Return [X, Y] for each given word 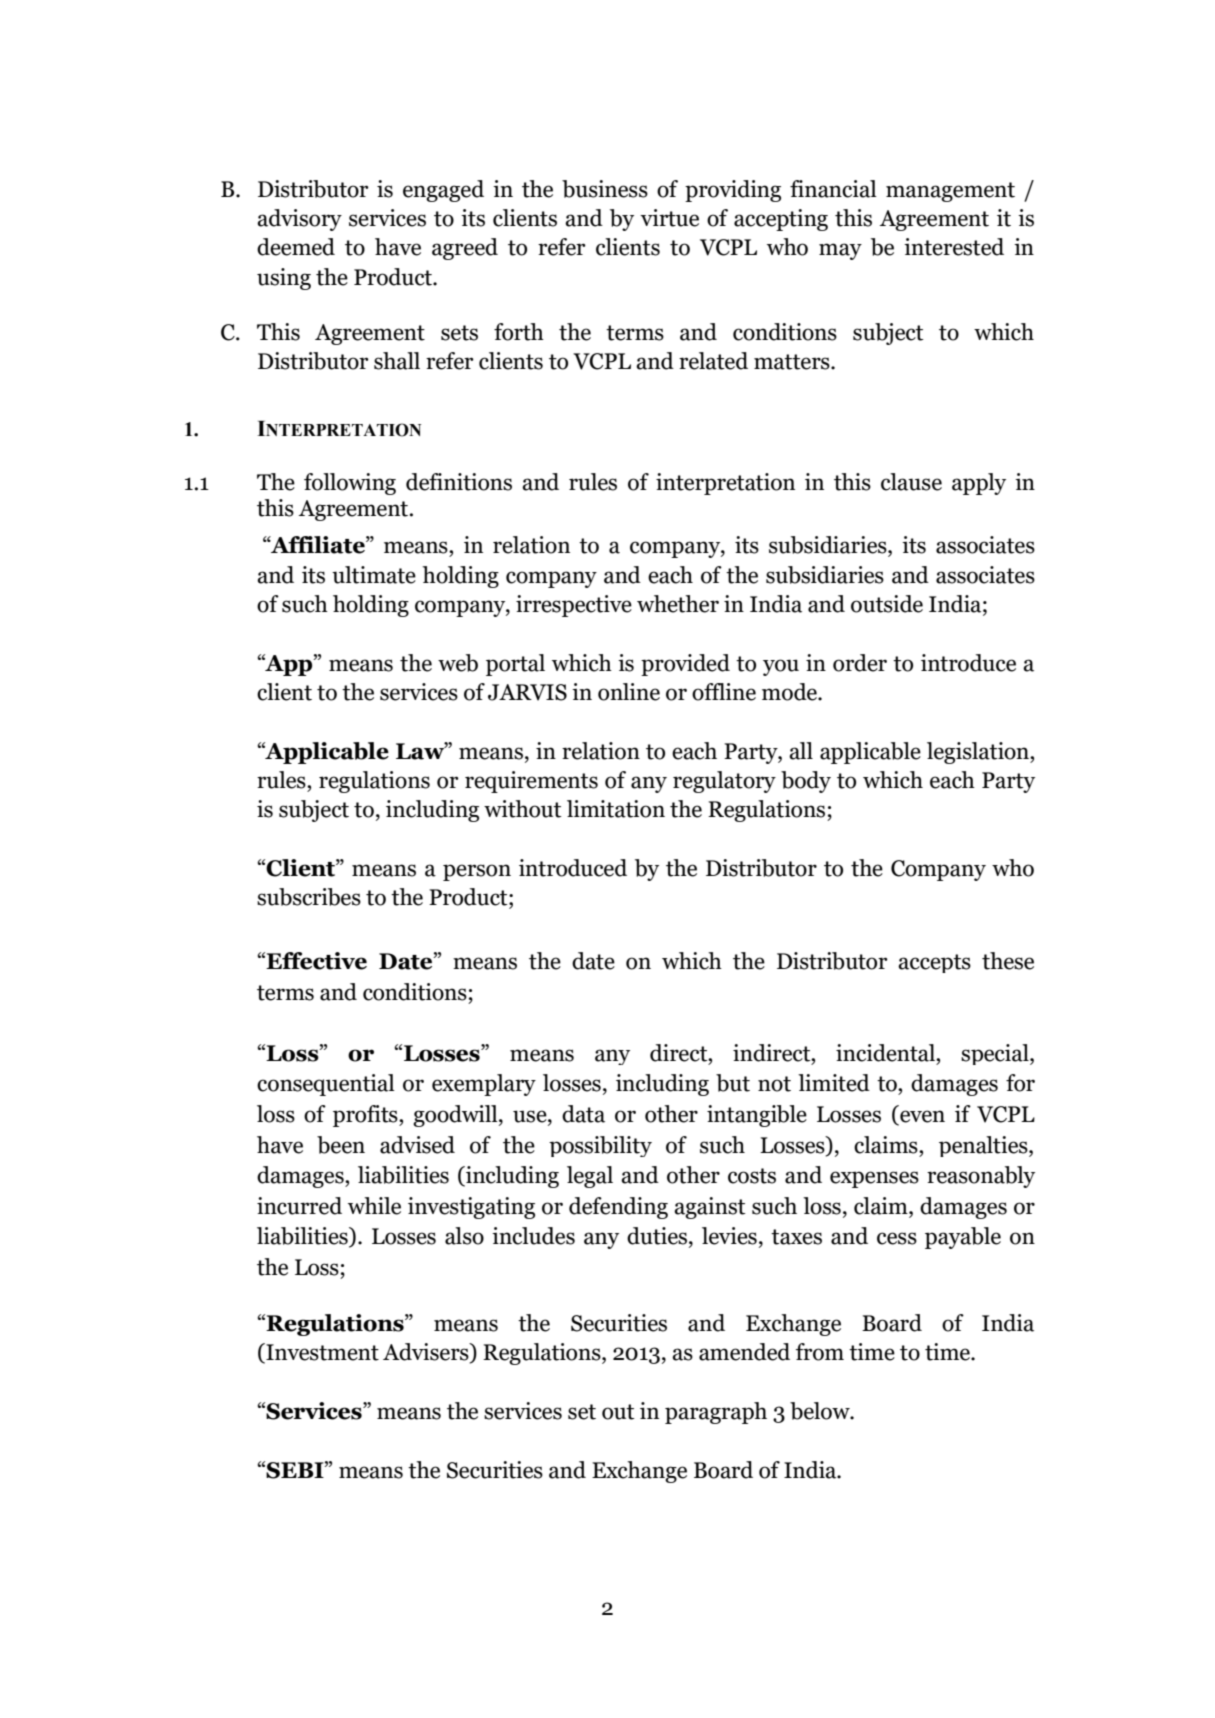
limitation [616, 809]
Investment [321, 1353]
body [806, 782]
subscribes [309, 897]
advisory [299, 220]
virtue [669, 218]
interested [954, 247]
